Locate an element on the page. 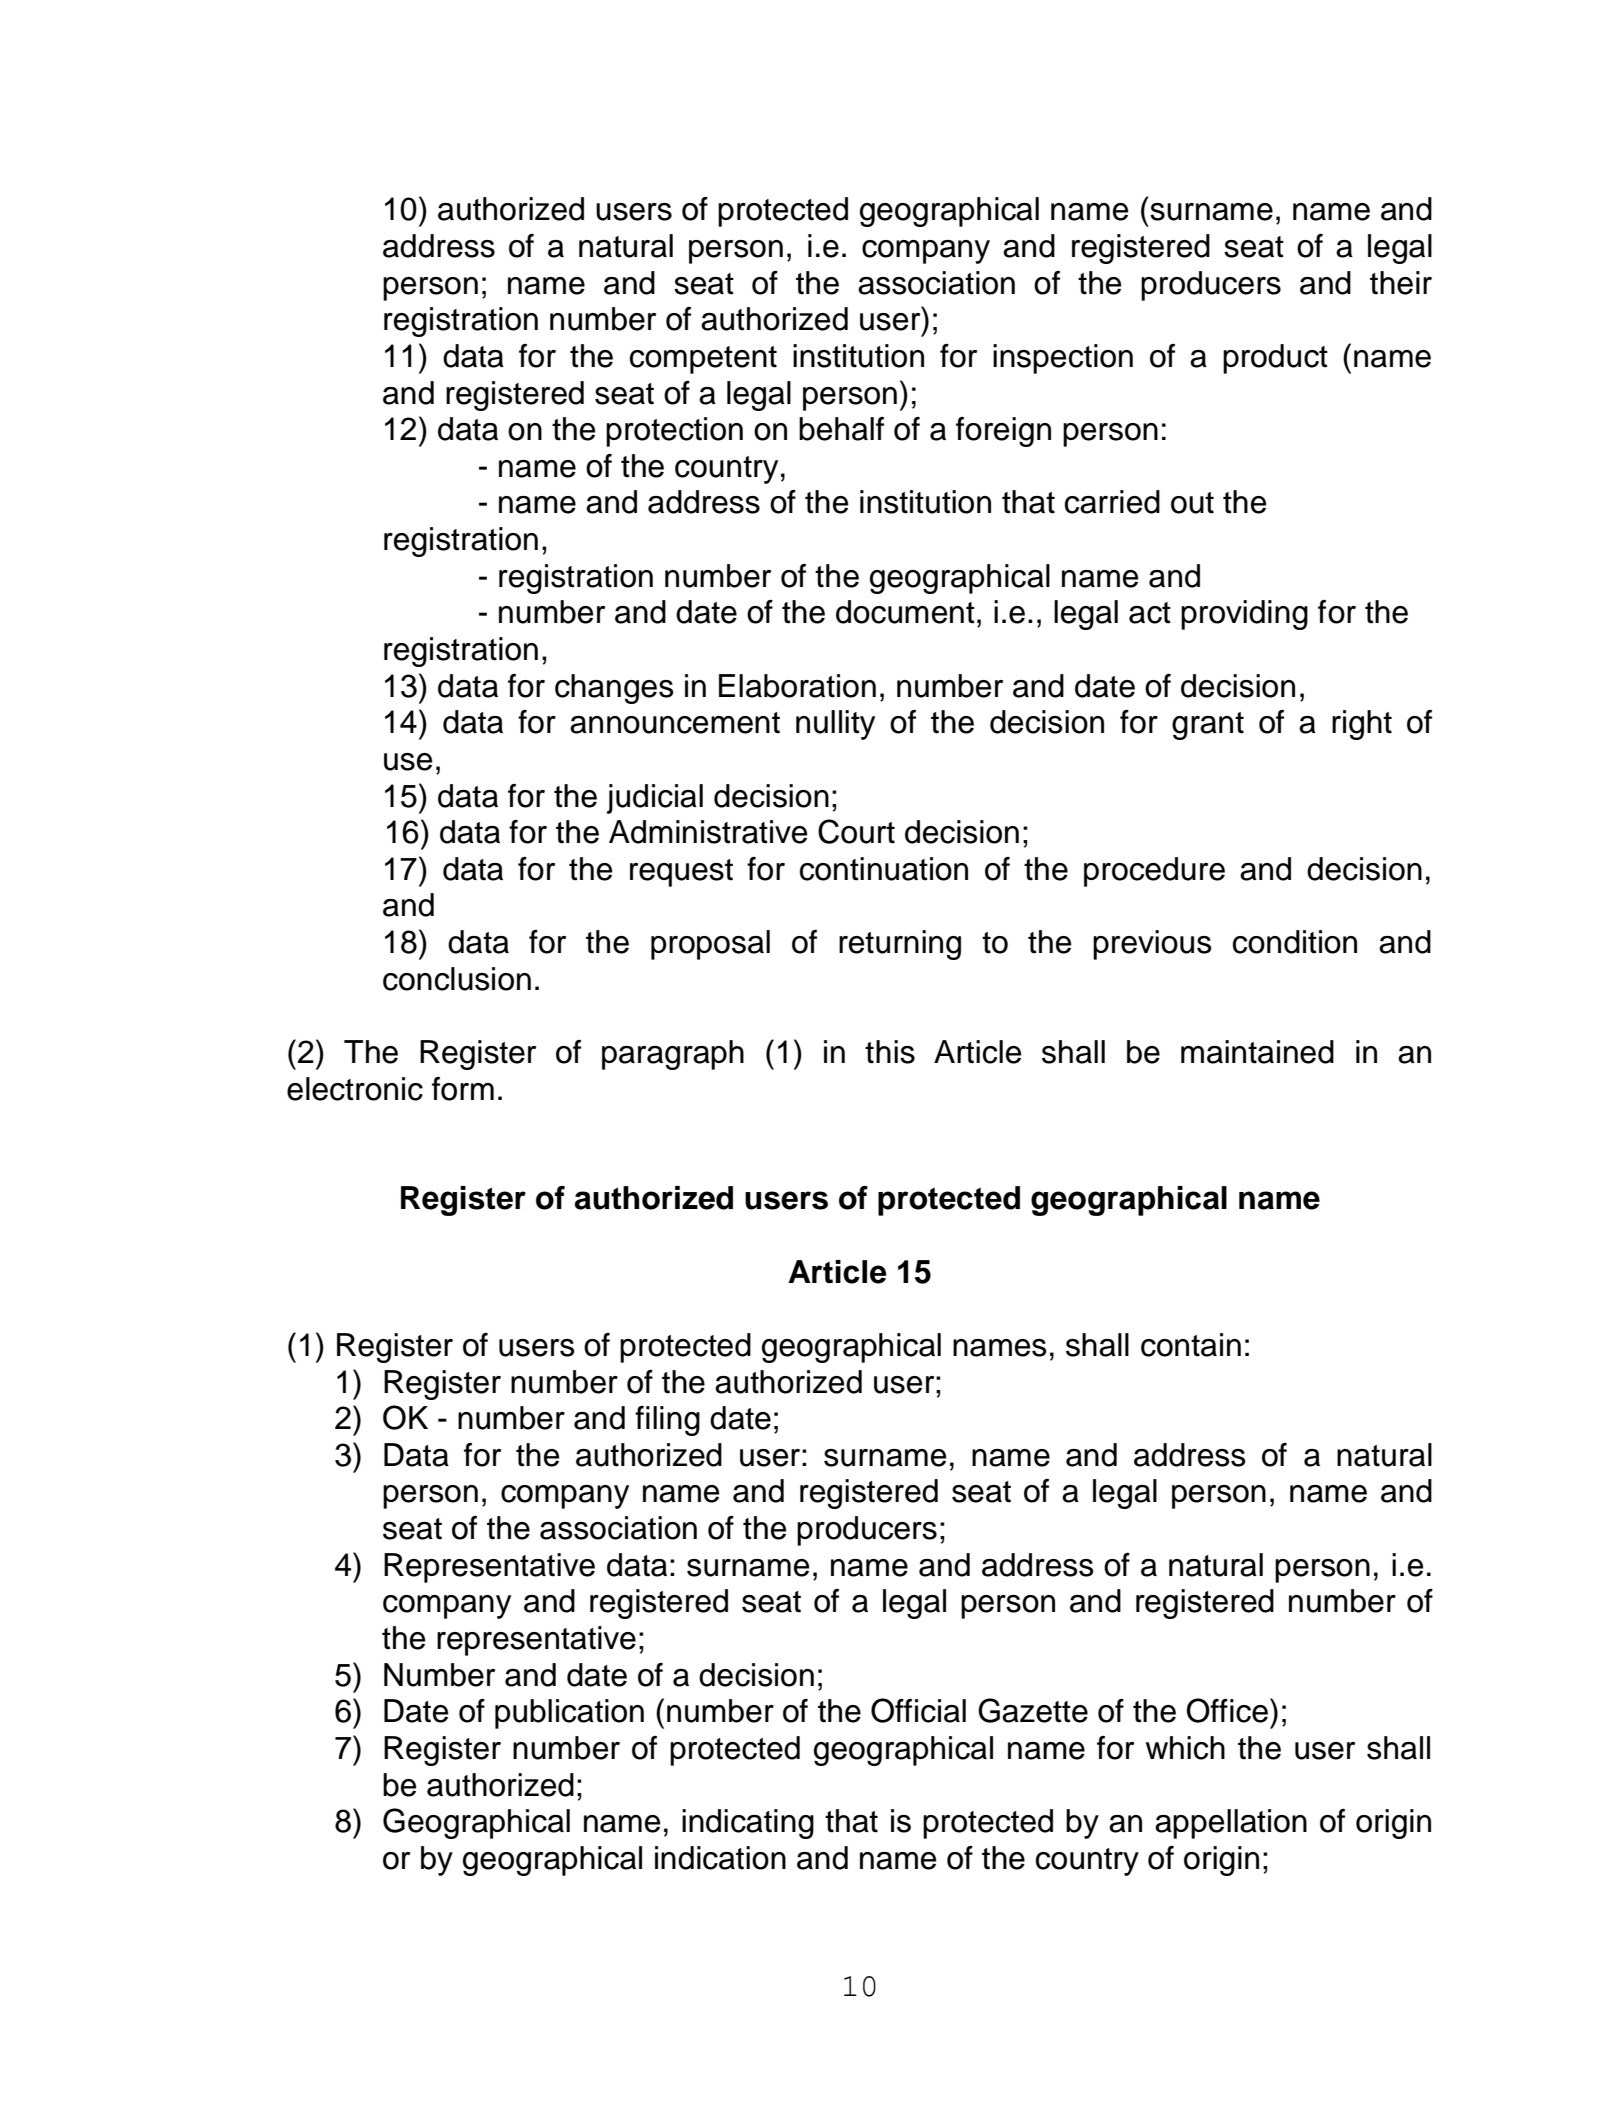 The height and width of the page is (2102, 1624). publication is located at coordinates (569, 1714).
